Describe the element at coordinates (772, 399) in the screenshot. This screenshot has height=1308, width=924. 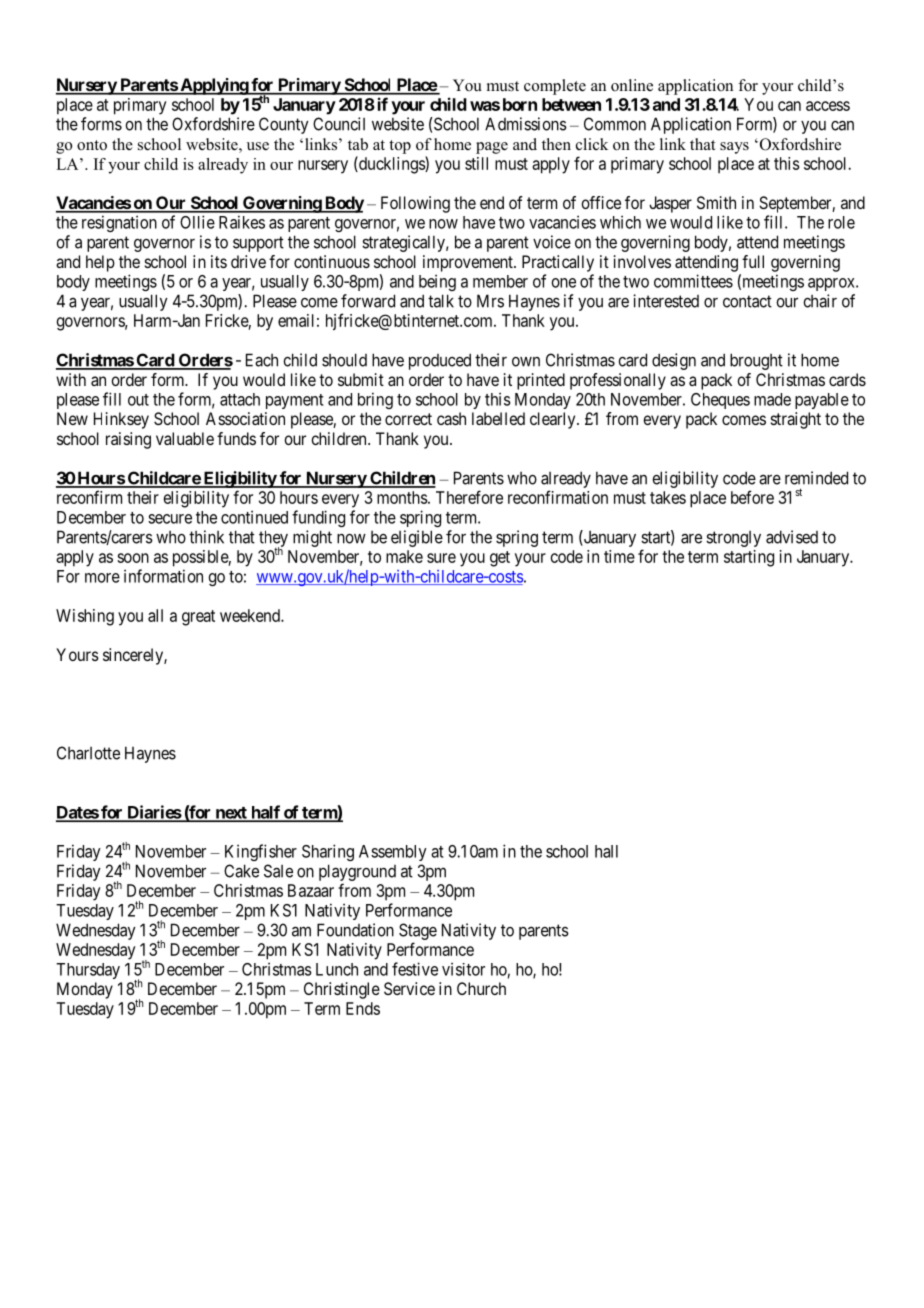
I see `made` at that location.
